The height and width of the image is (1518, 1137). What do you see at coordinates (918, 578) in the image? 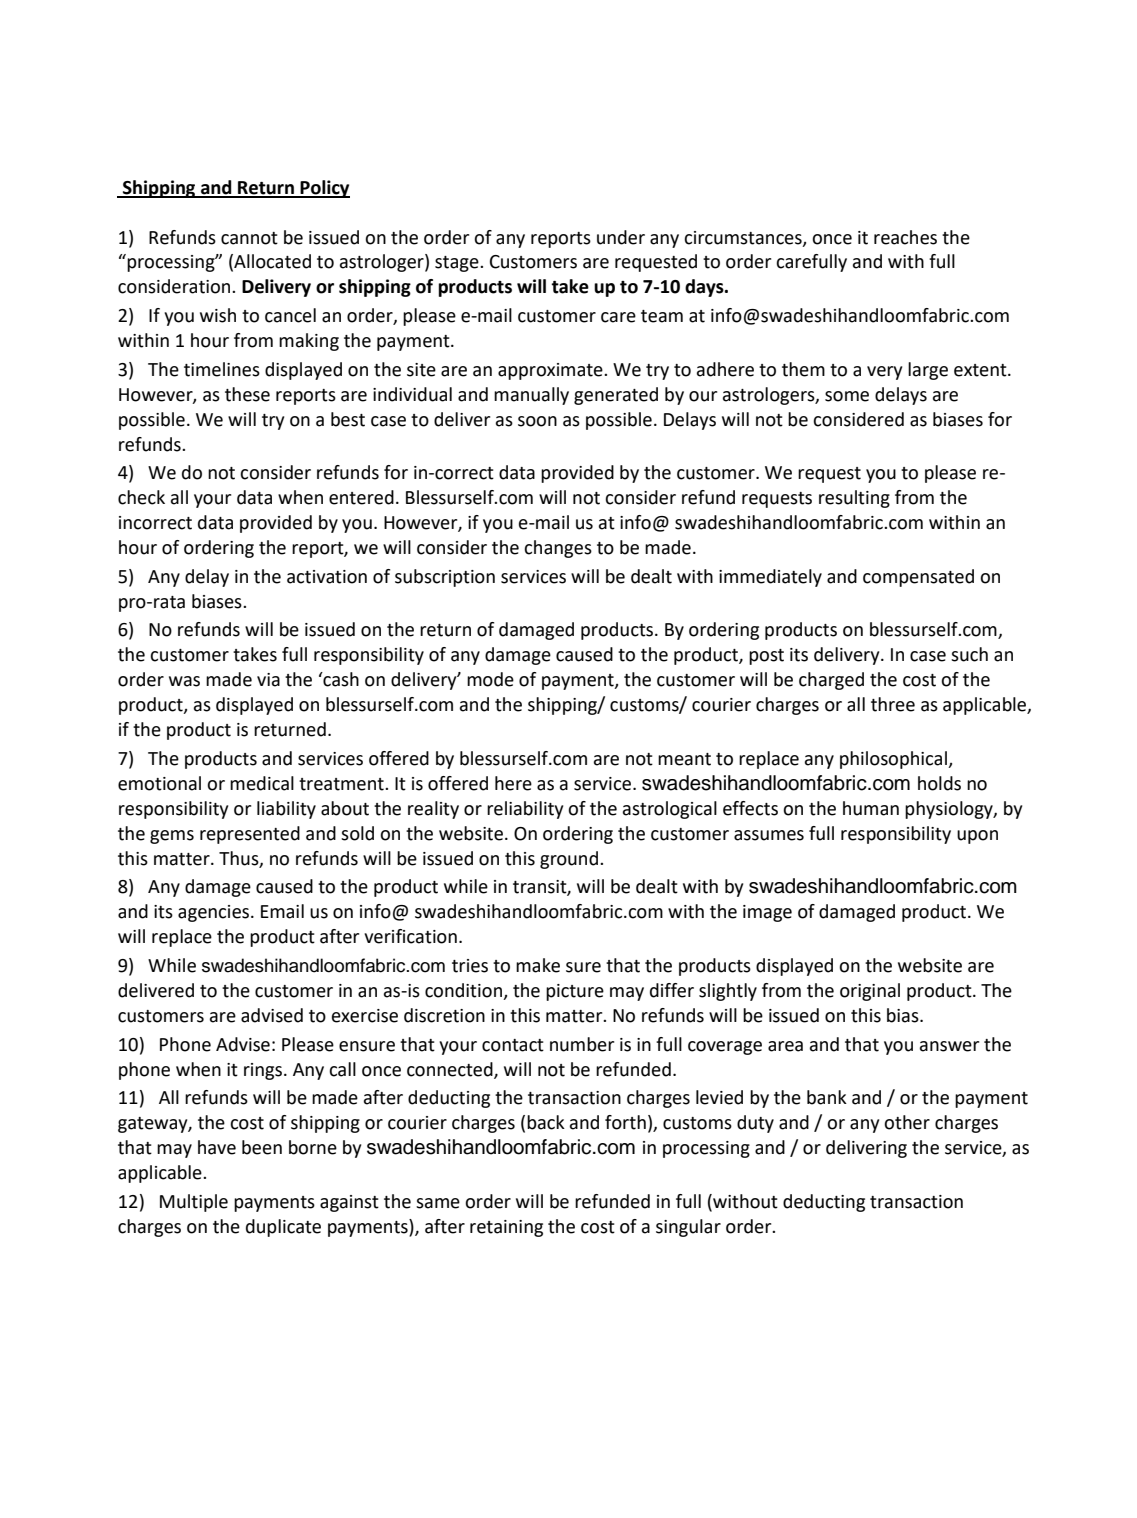
I see `compensated` at bounding box center [918, 578].
